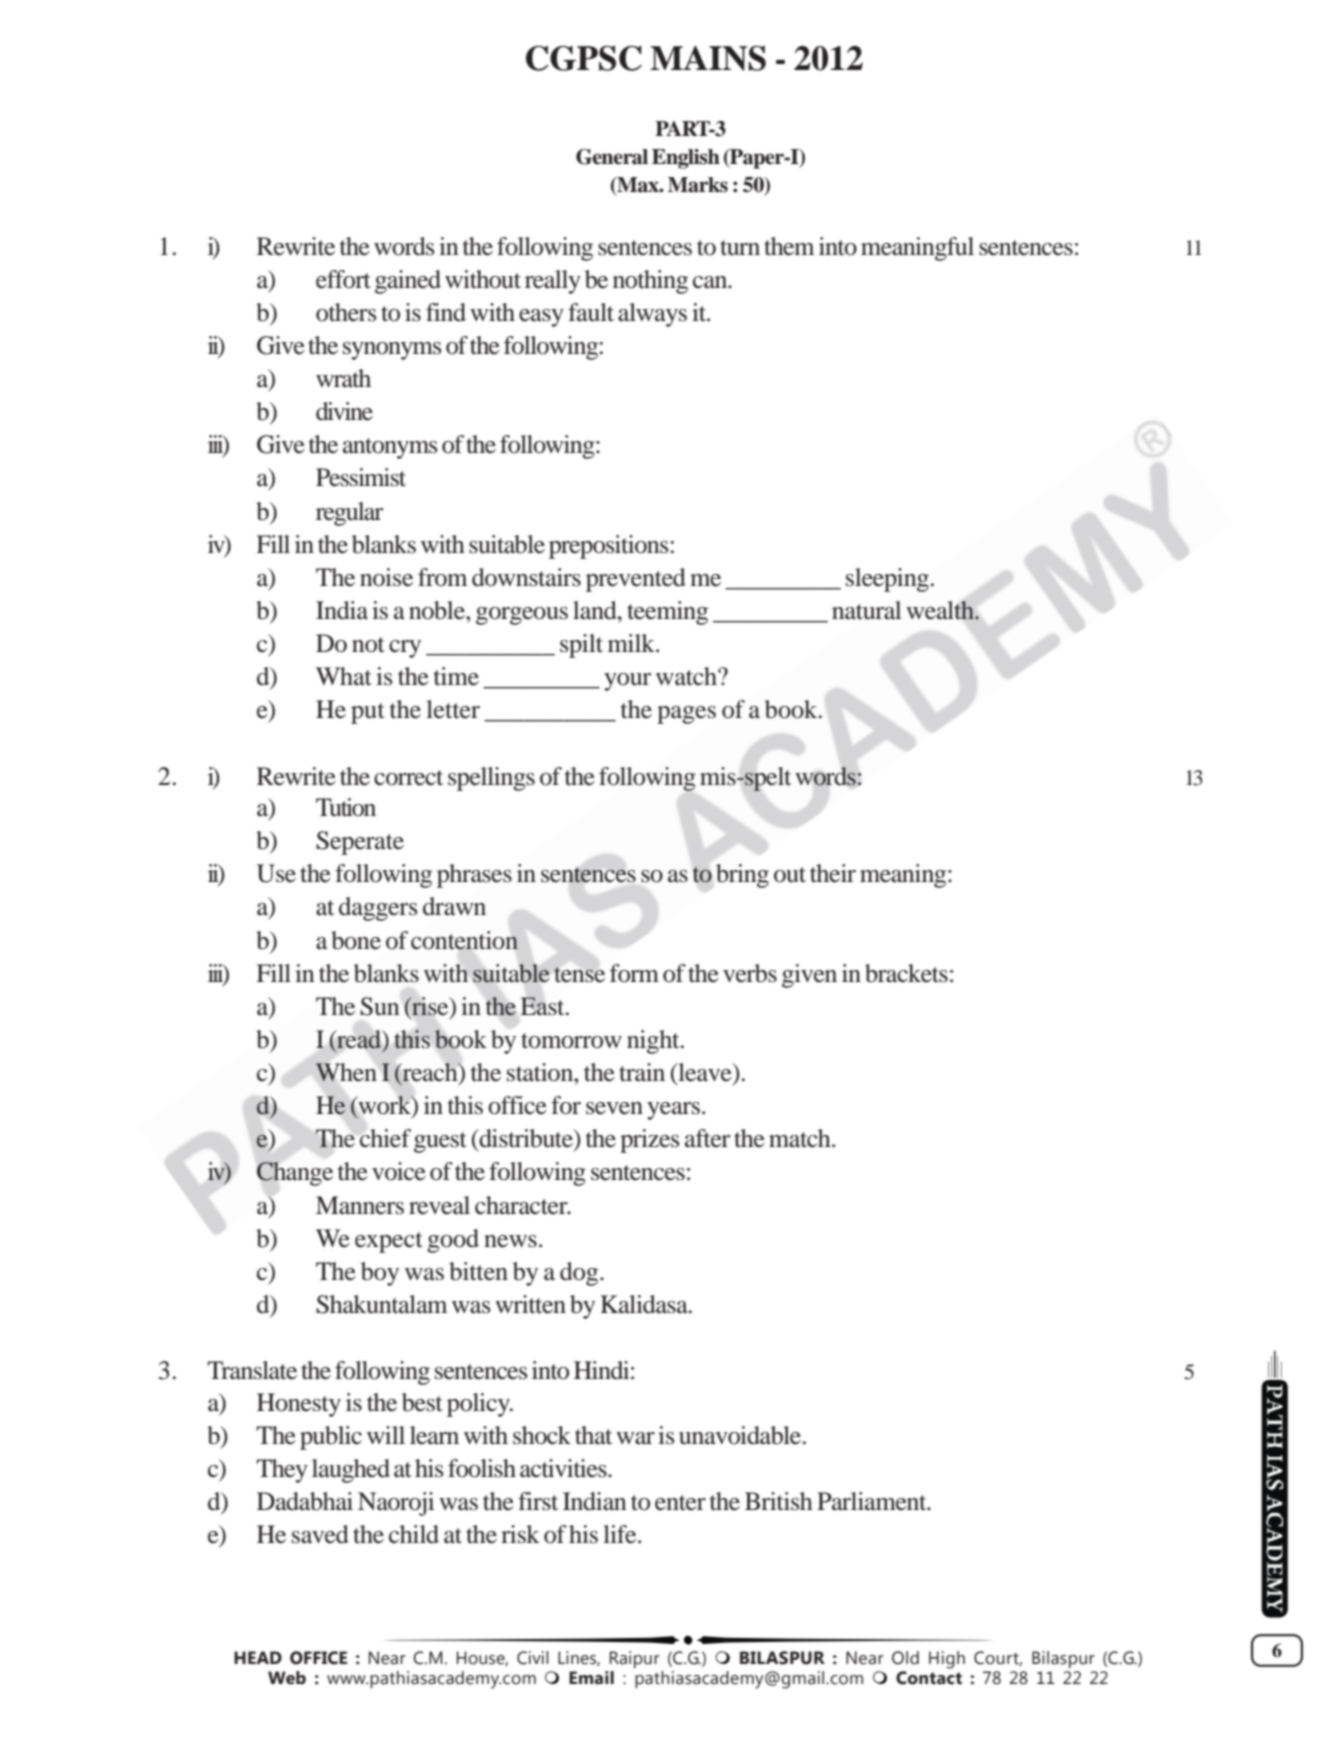 This document has height=1737, width=1342. I want to click on Web, so click(287, 1678).
